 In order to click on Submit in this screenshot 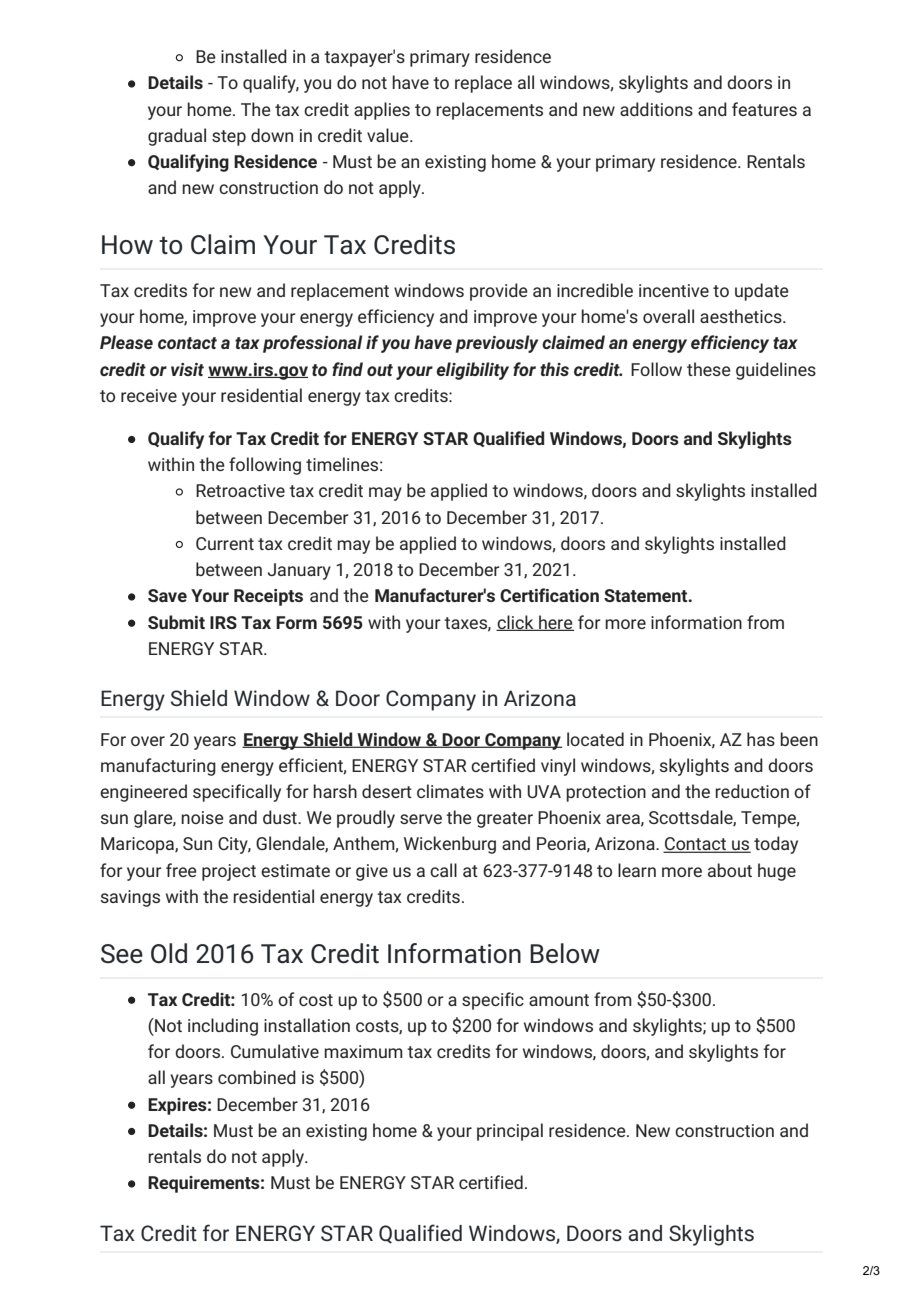, I will do `click(176, 622)`.
